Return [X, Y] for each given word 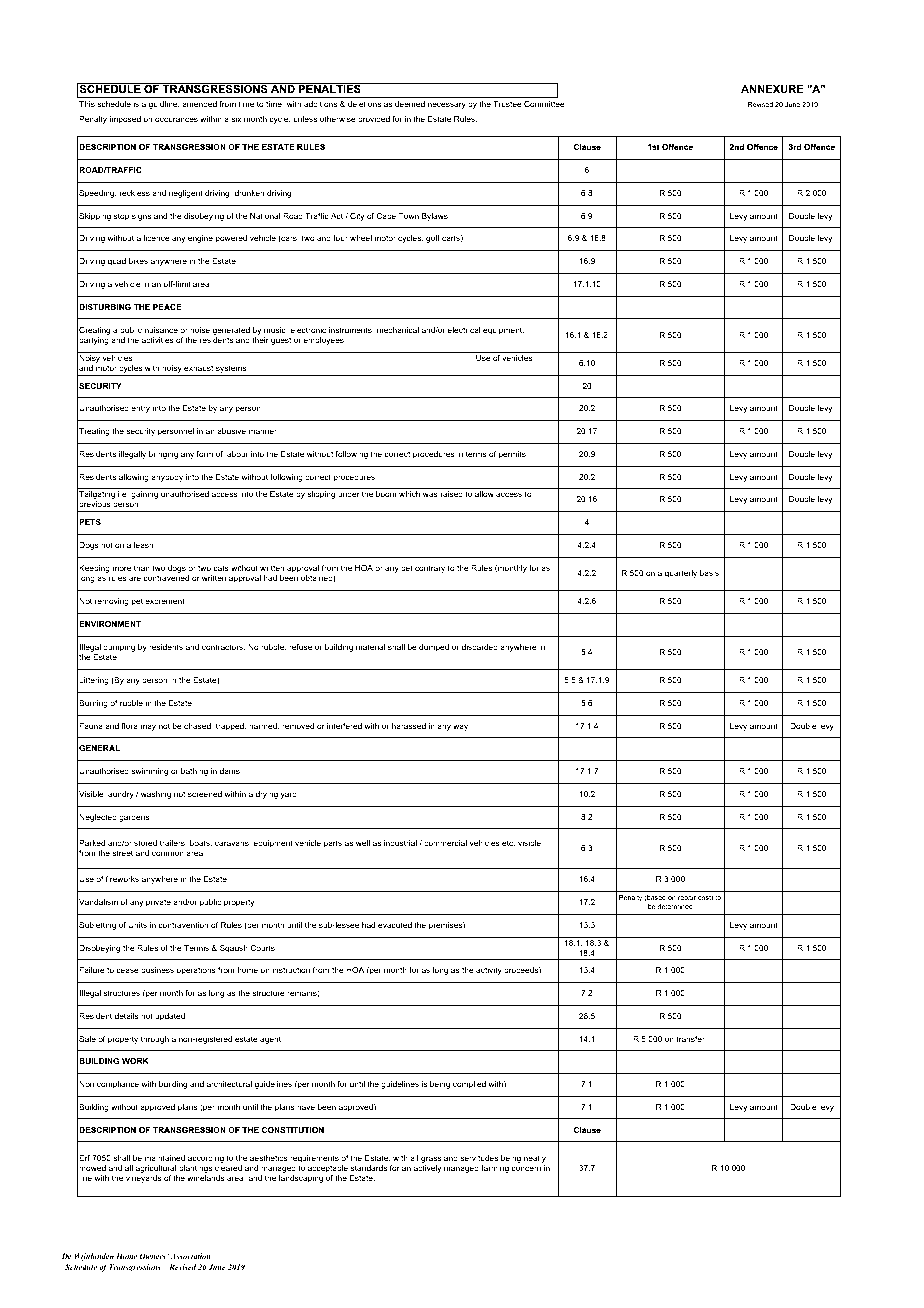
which [409, 494]
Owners [154, 1256]
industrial [400, 843]
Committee [545, 104]
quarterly [681, 574]
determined [675, 906]
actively [427, 1169]
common [168, 853]
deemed [410, 104]
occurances [176, 119]
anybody [167, 478]
